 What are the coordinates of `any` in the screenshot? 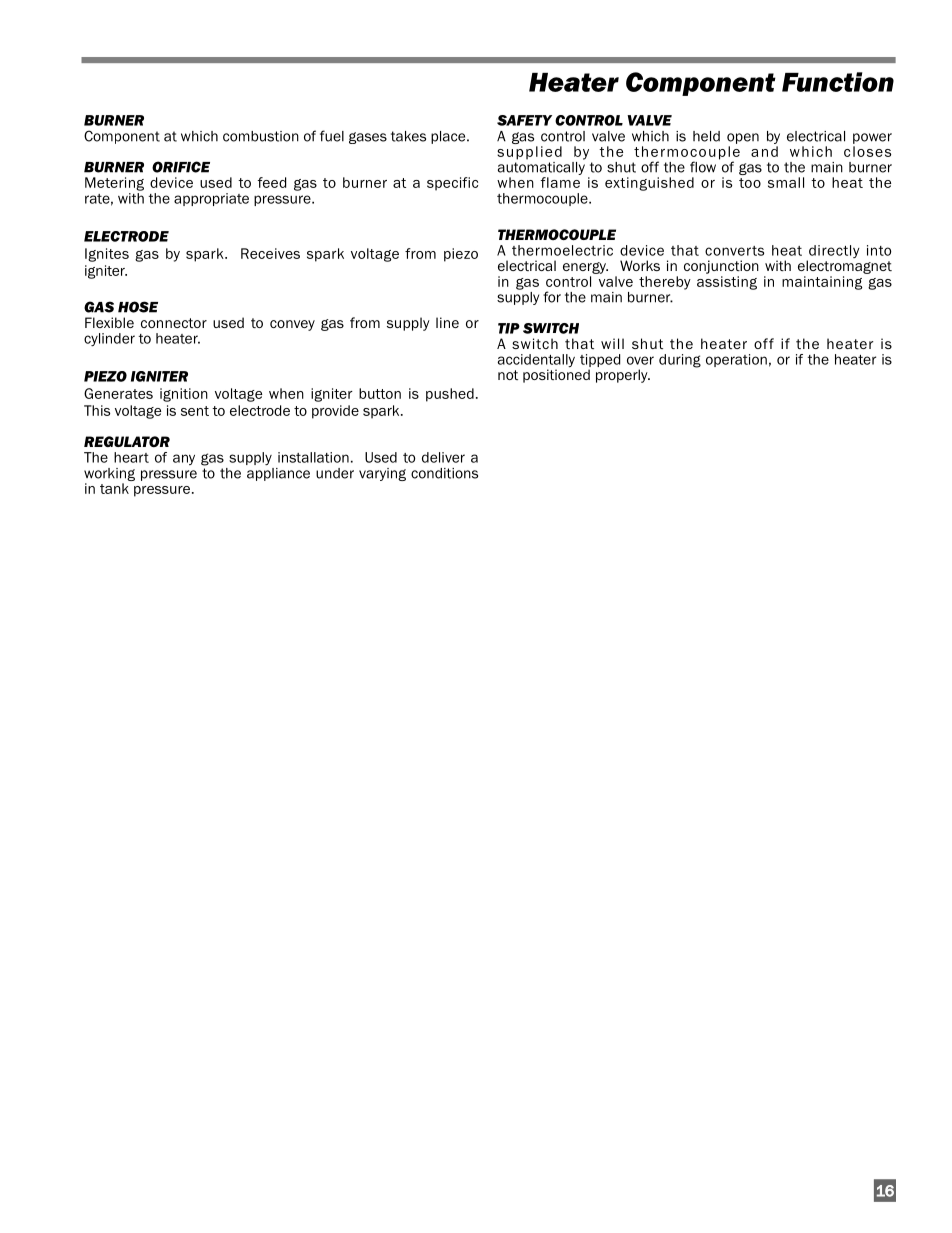 It's located at (184, 459).
